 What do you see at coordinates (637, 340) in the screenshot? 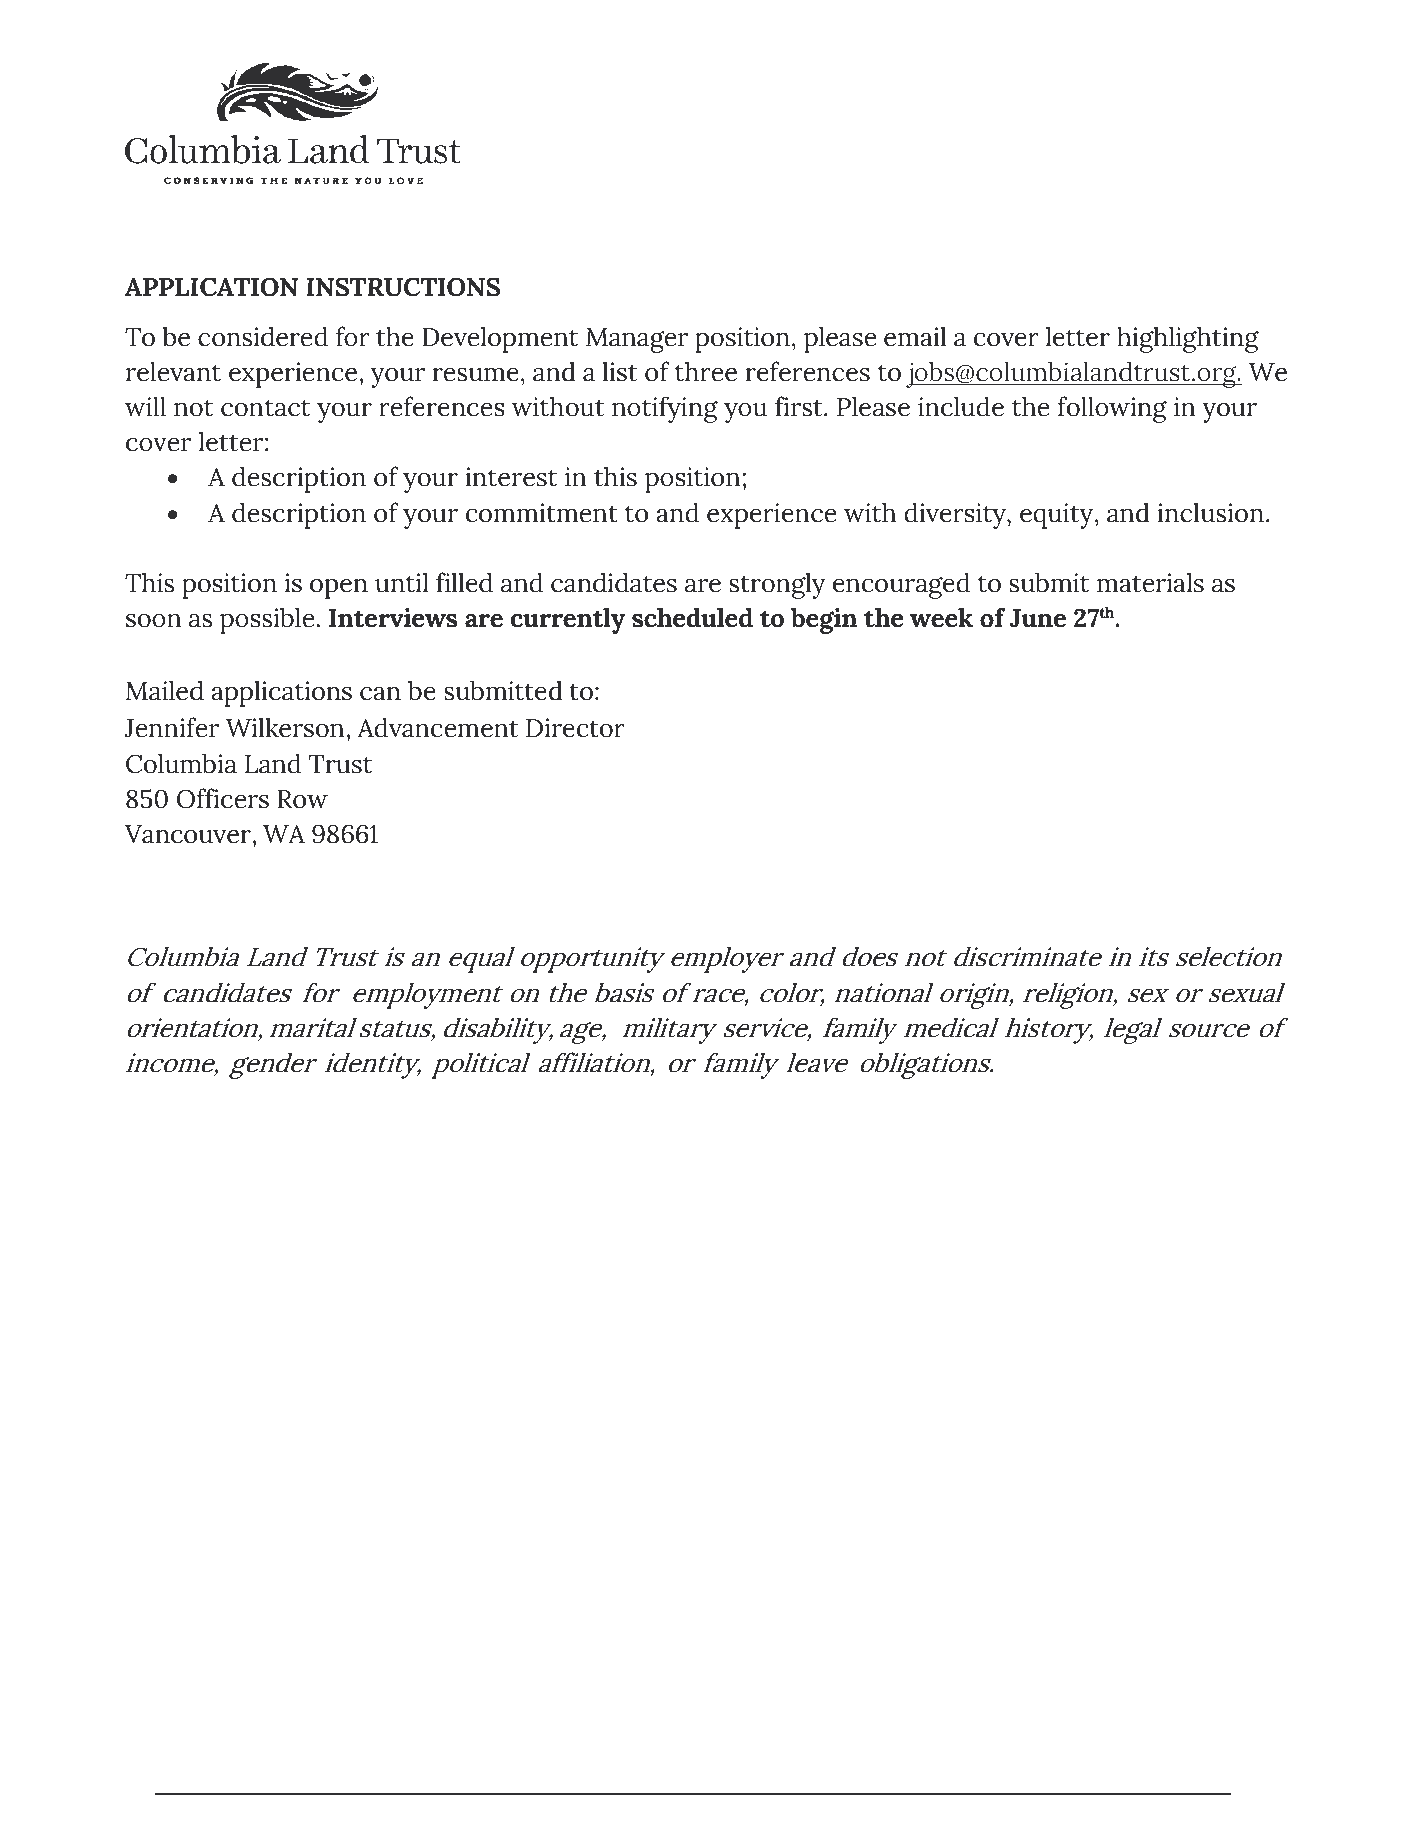
I see `Manager` at bounding box center [637, 340].
